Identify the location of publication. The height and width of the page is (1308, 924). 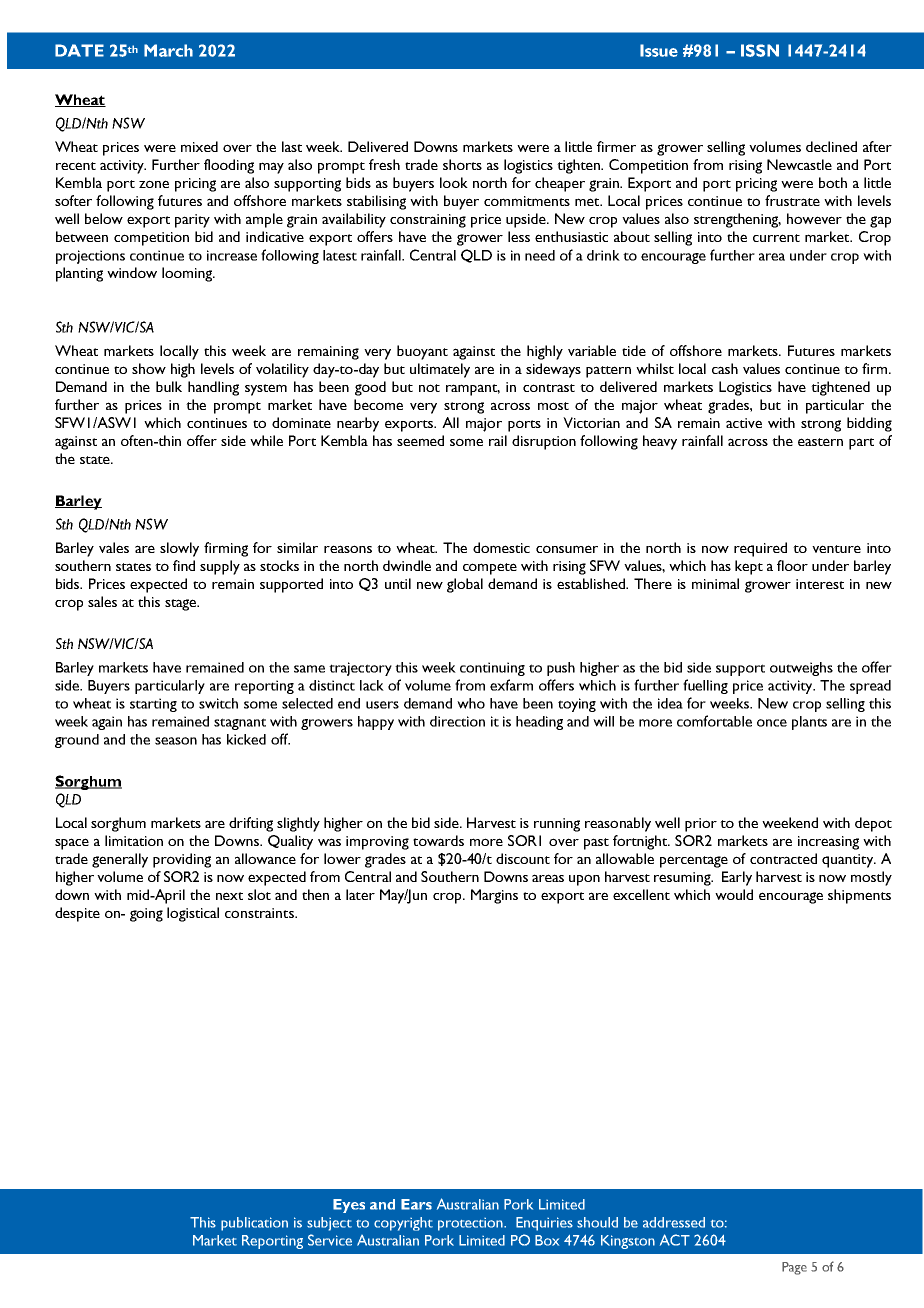
(254, 1224).
